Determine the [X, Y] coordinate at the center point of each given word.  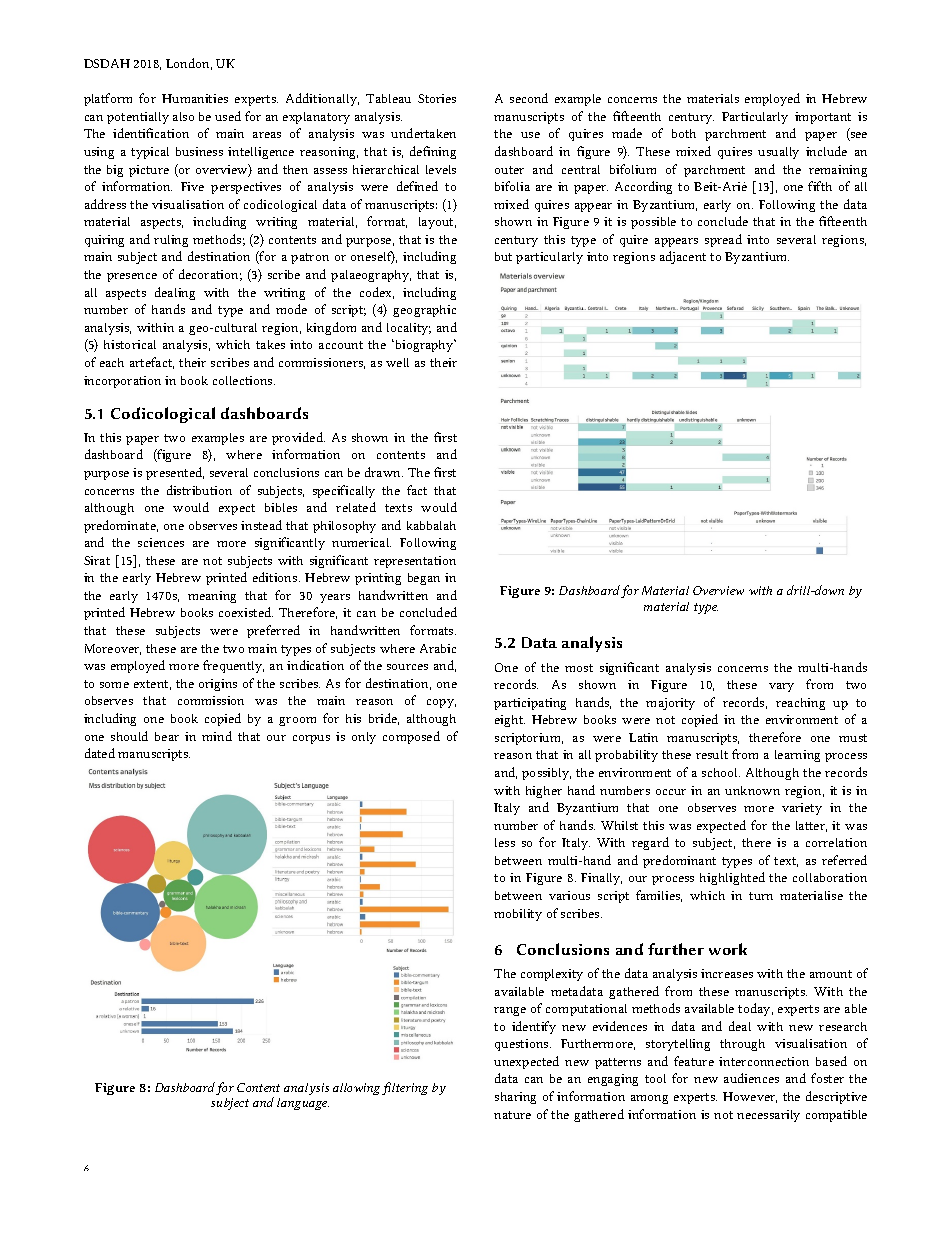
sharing [515, 1098]
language [303, 1104]
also [183, 116]
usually [778, 153]
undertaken [423, 133]
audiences [751, 1078]
